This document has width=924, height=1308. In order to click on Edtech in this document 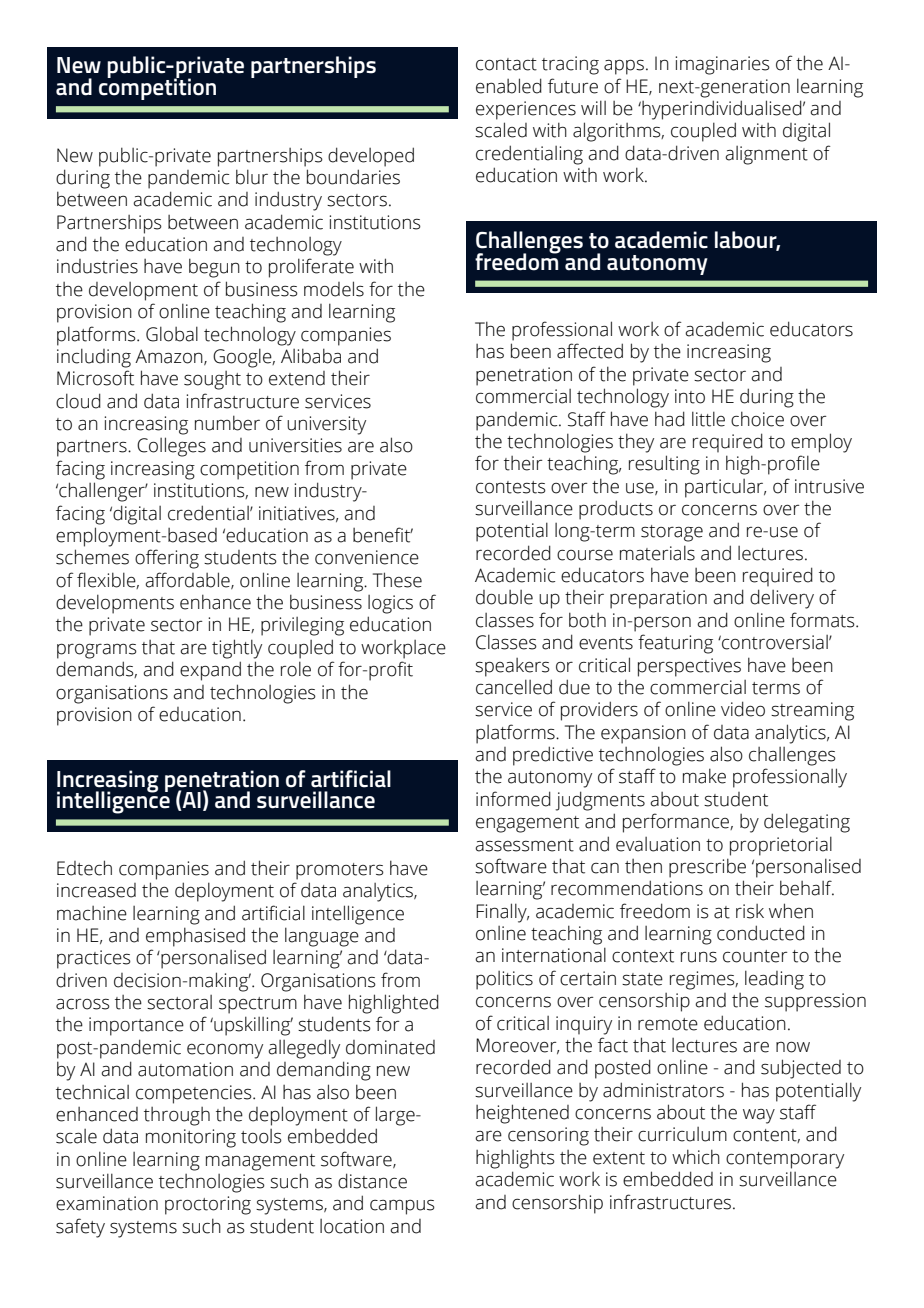, I will do `click(84, 868)`.
